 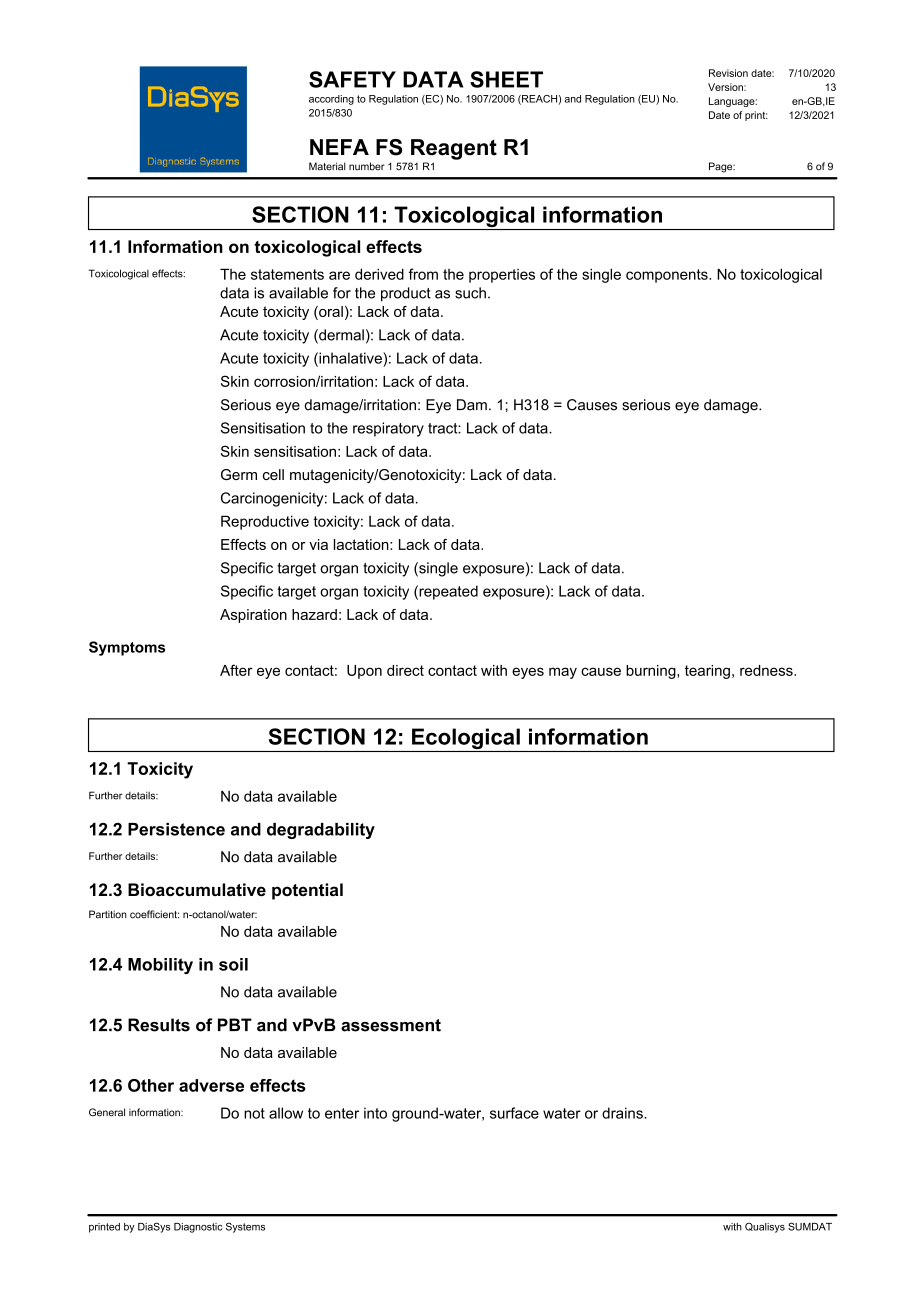 I want to click on tearing, so click(x=707, y=672).
